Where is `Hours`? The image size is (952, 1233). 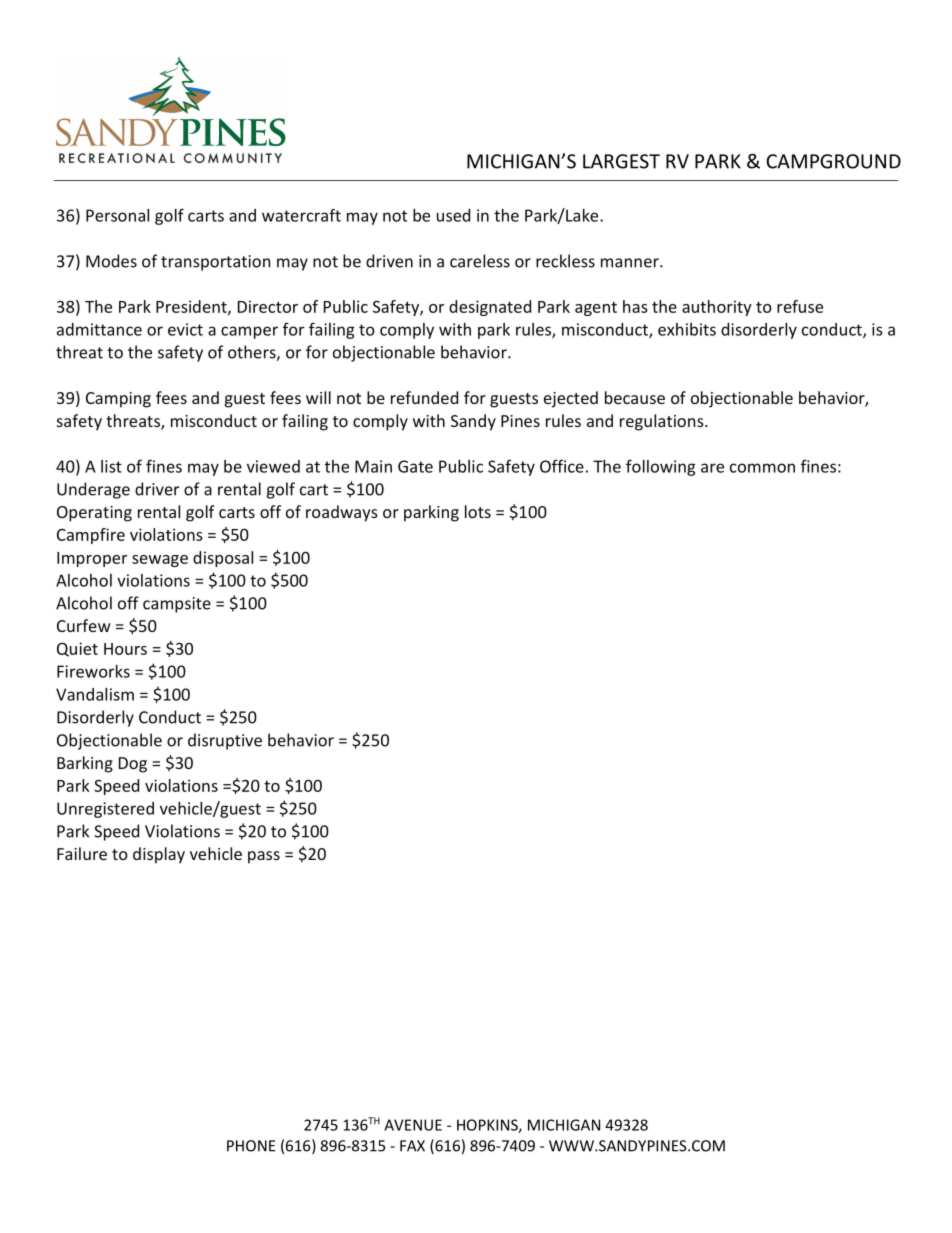 Hours is located at coordinates (125, 649).
